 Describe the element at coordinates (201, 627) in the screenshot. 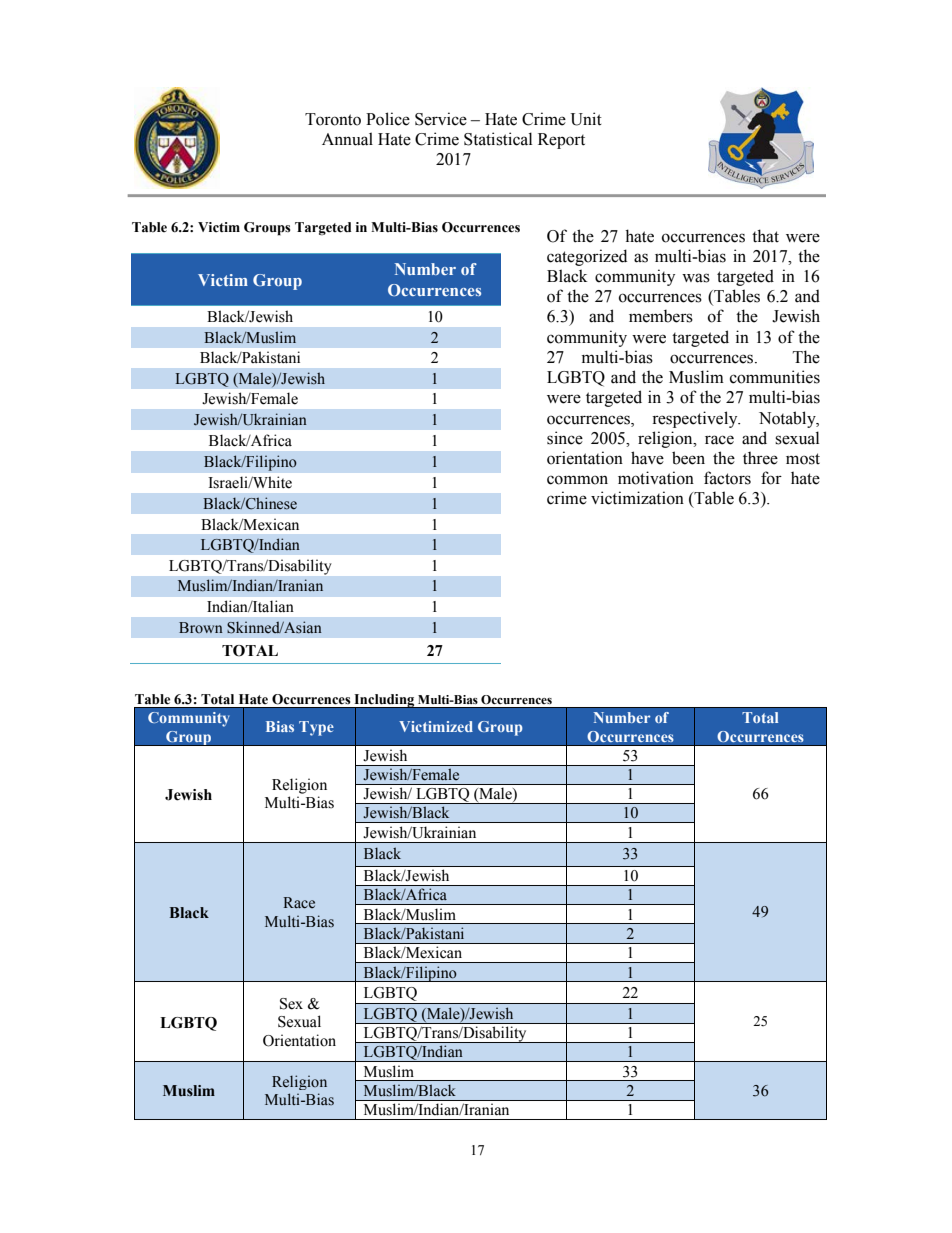

I see `Brown` at that location.
